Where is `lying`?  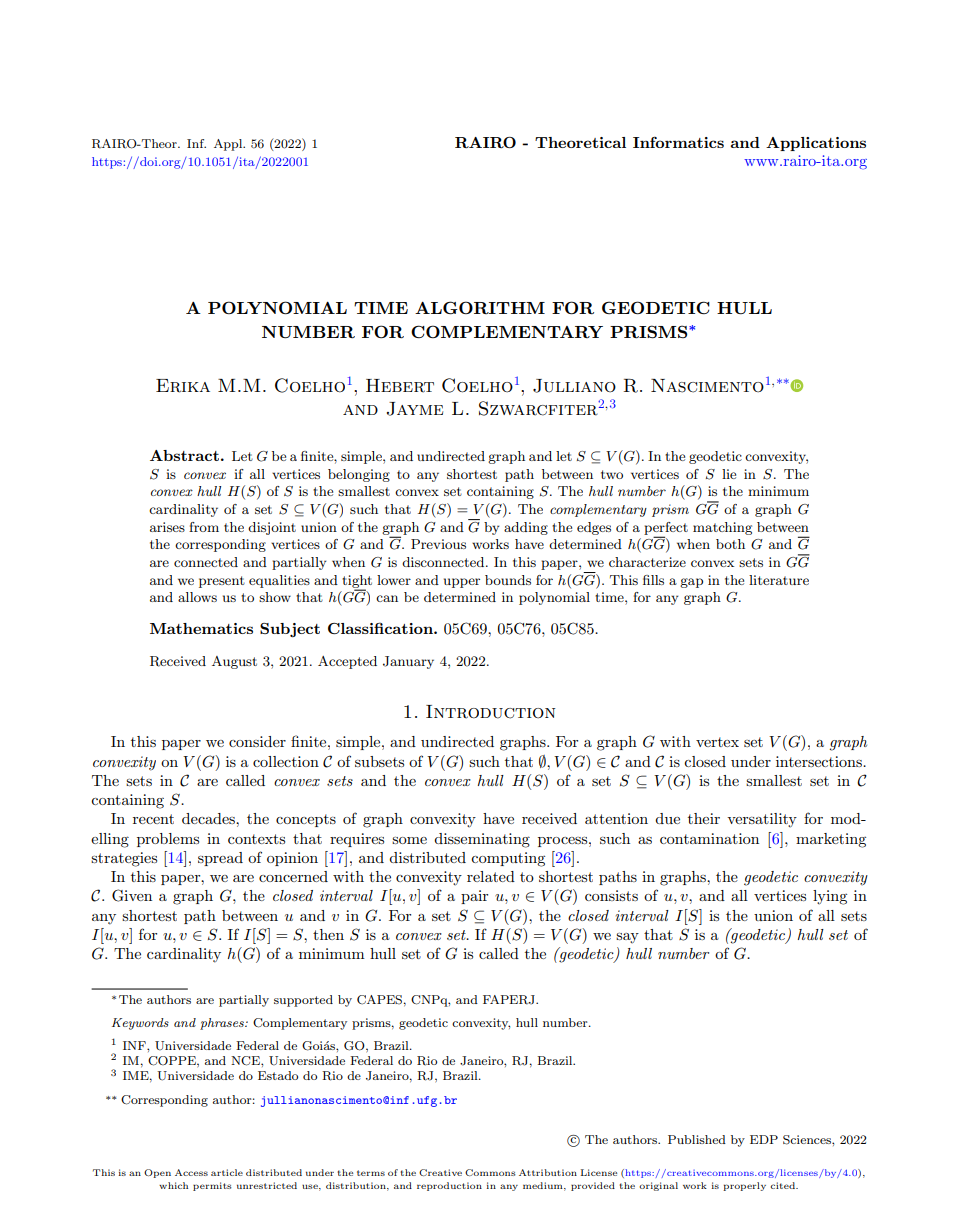
lying is located at coordinates (830, 897).
